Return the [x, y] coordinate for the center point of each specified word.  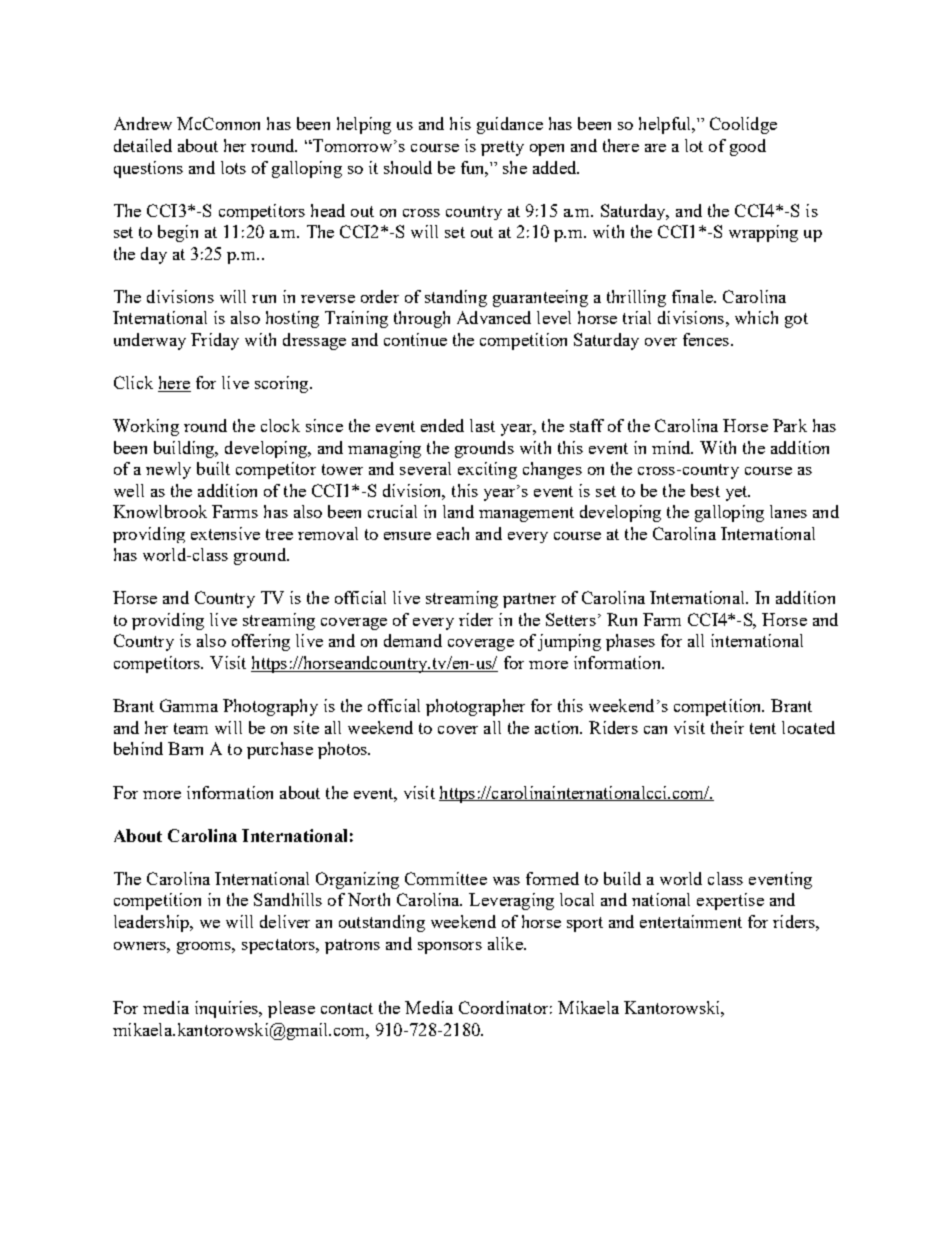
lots [233, 167]
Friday [215, 341]
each [453, 533]
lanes [788, 511]
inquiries [228, 1009]
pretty [502, 148]
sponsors [450, 948]
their [727, 727]
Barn [185, 748]
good [748, 147]
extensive [225, 533]
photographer [475, 707]
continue [415, 339]
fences [706, 339]
